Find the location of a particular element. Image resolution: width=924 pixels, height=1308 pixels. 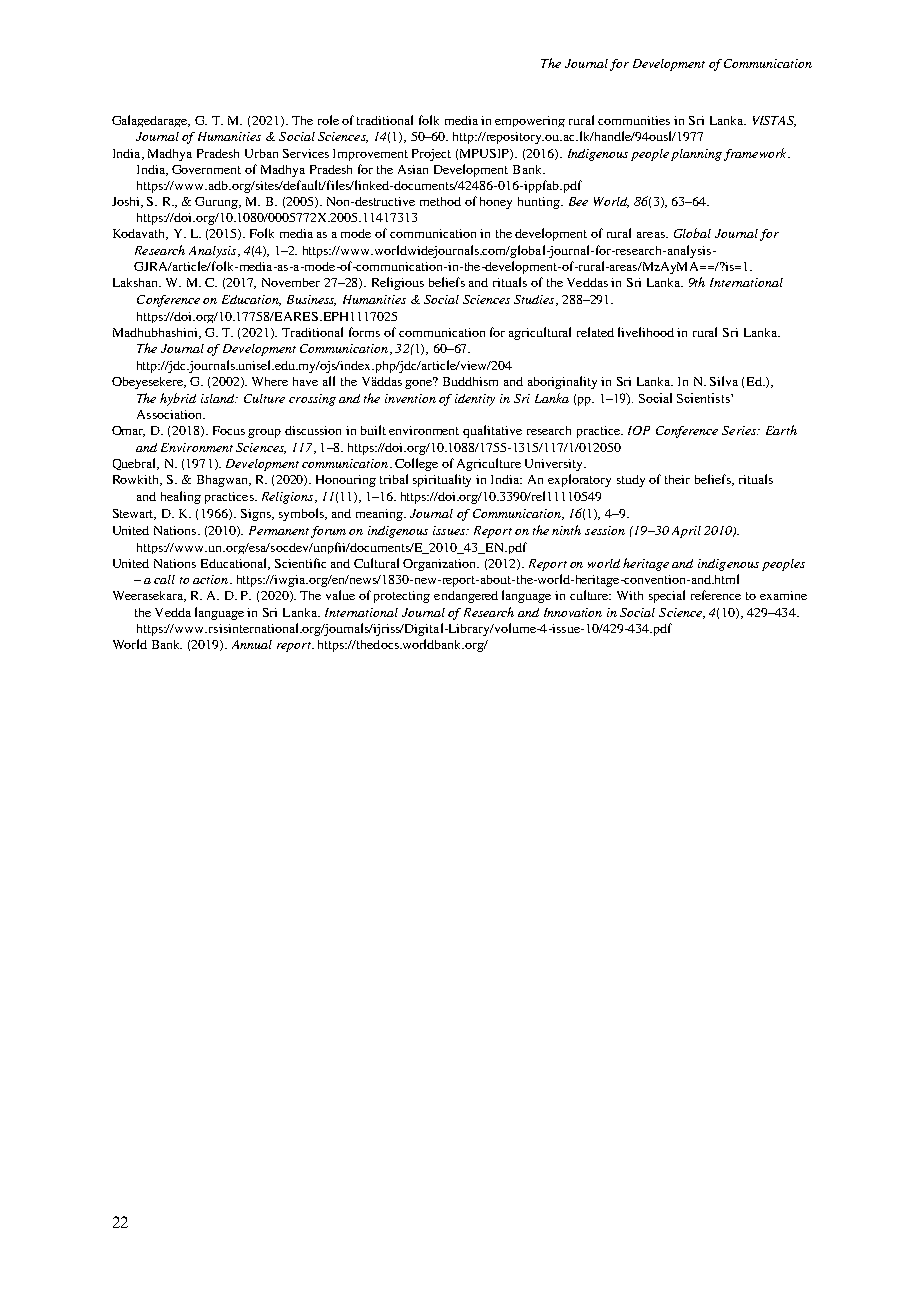

planning is located at coordinates (696, 155).
